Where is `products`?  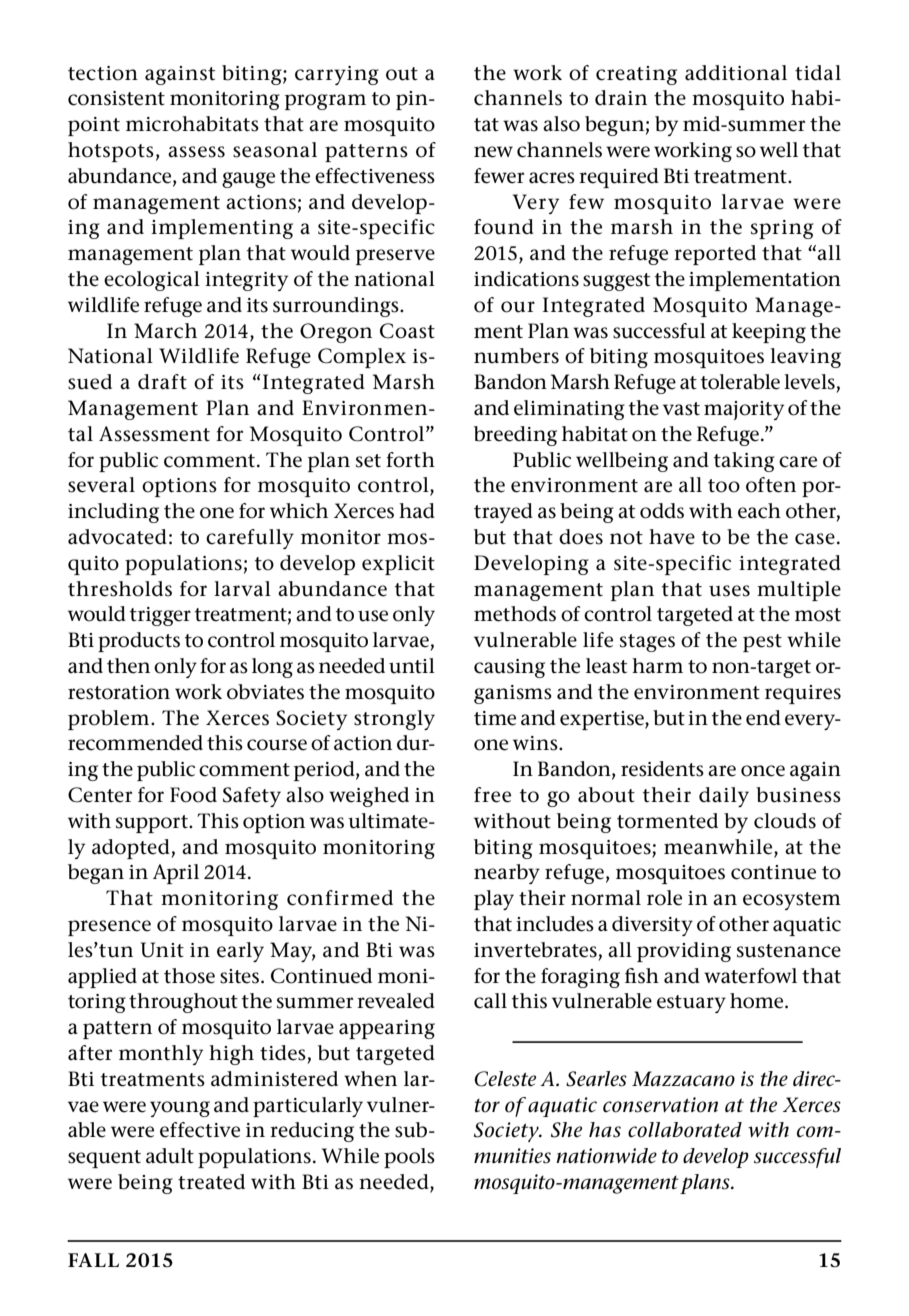
products is located at coordinates (139, 642).
